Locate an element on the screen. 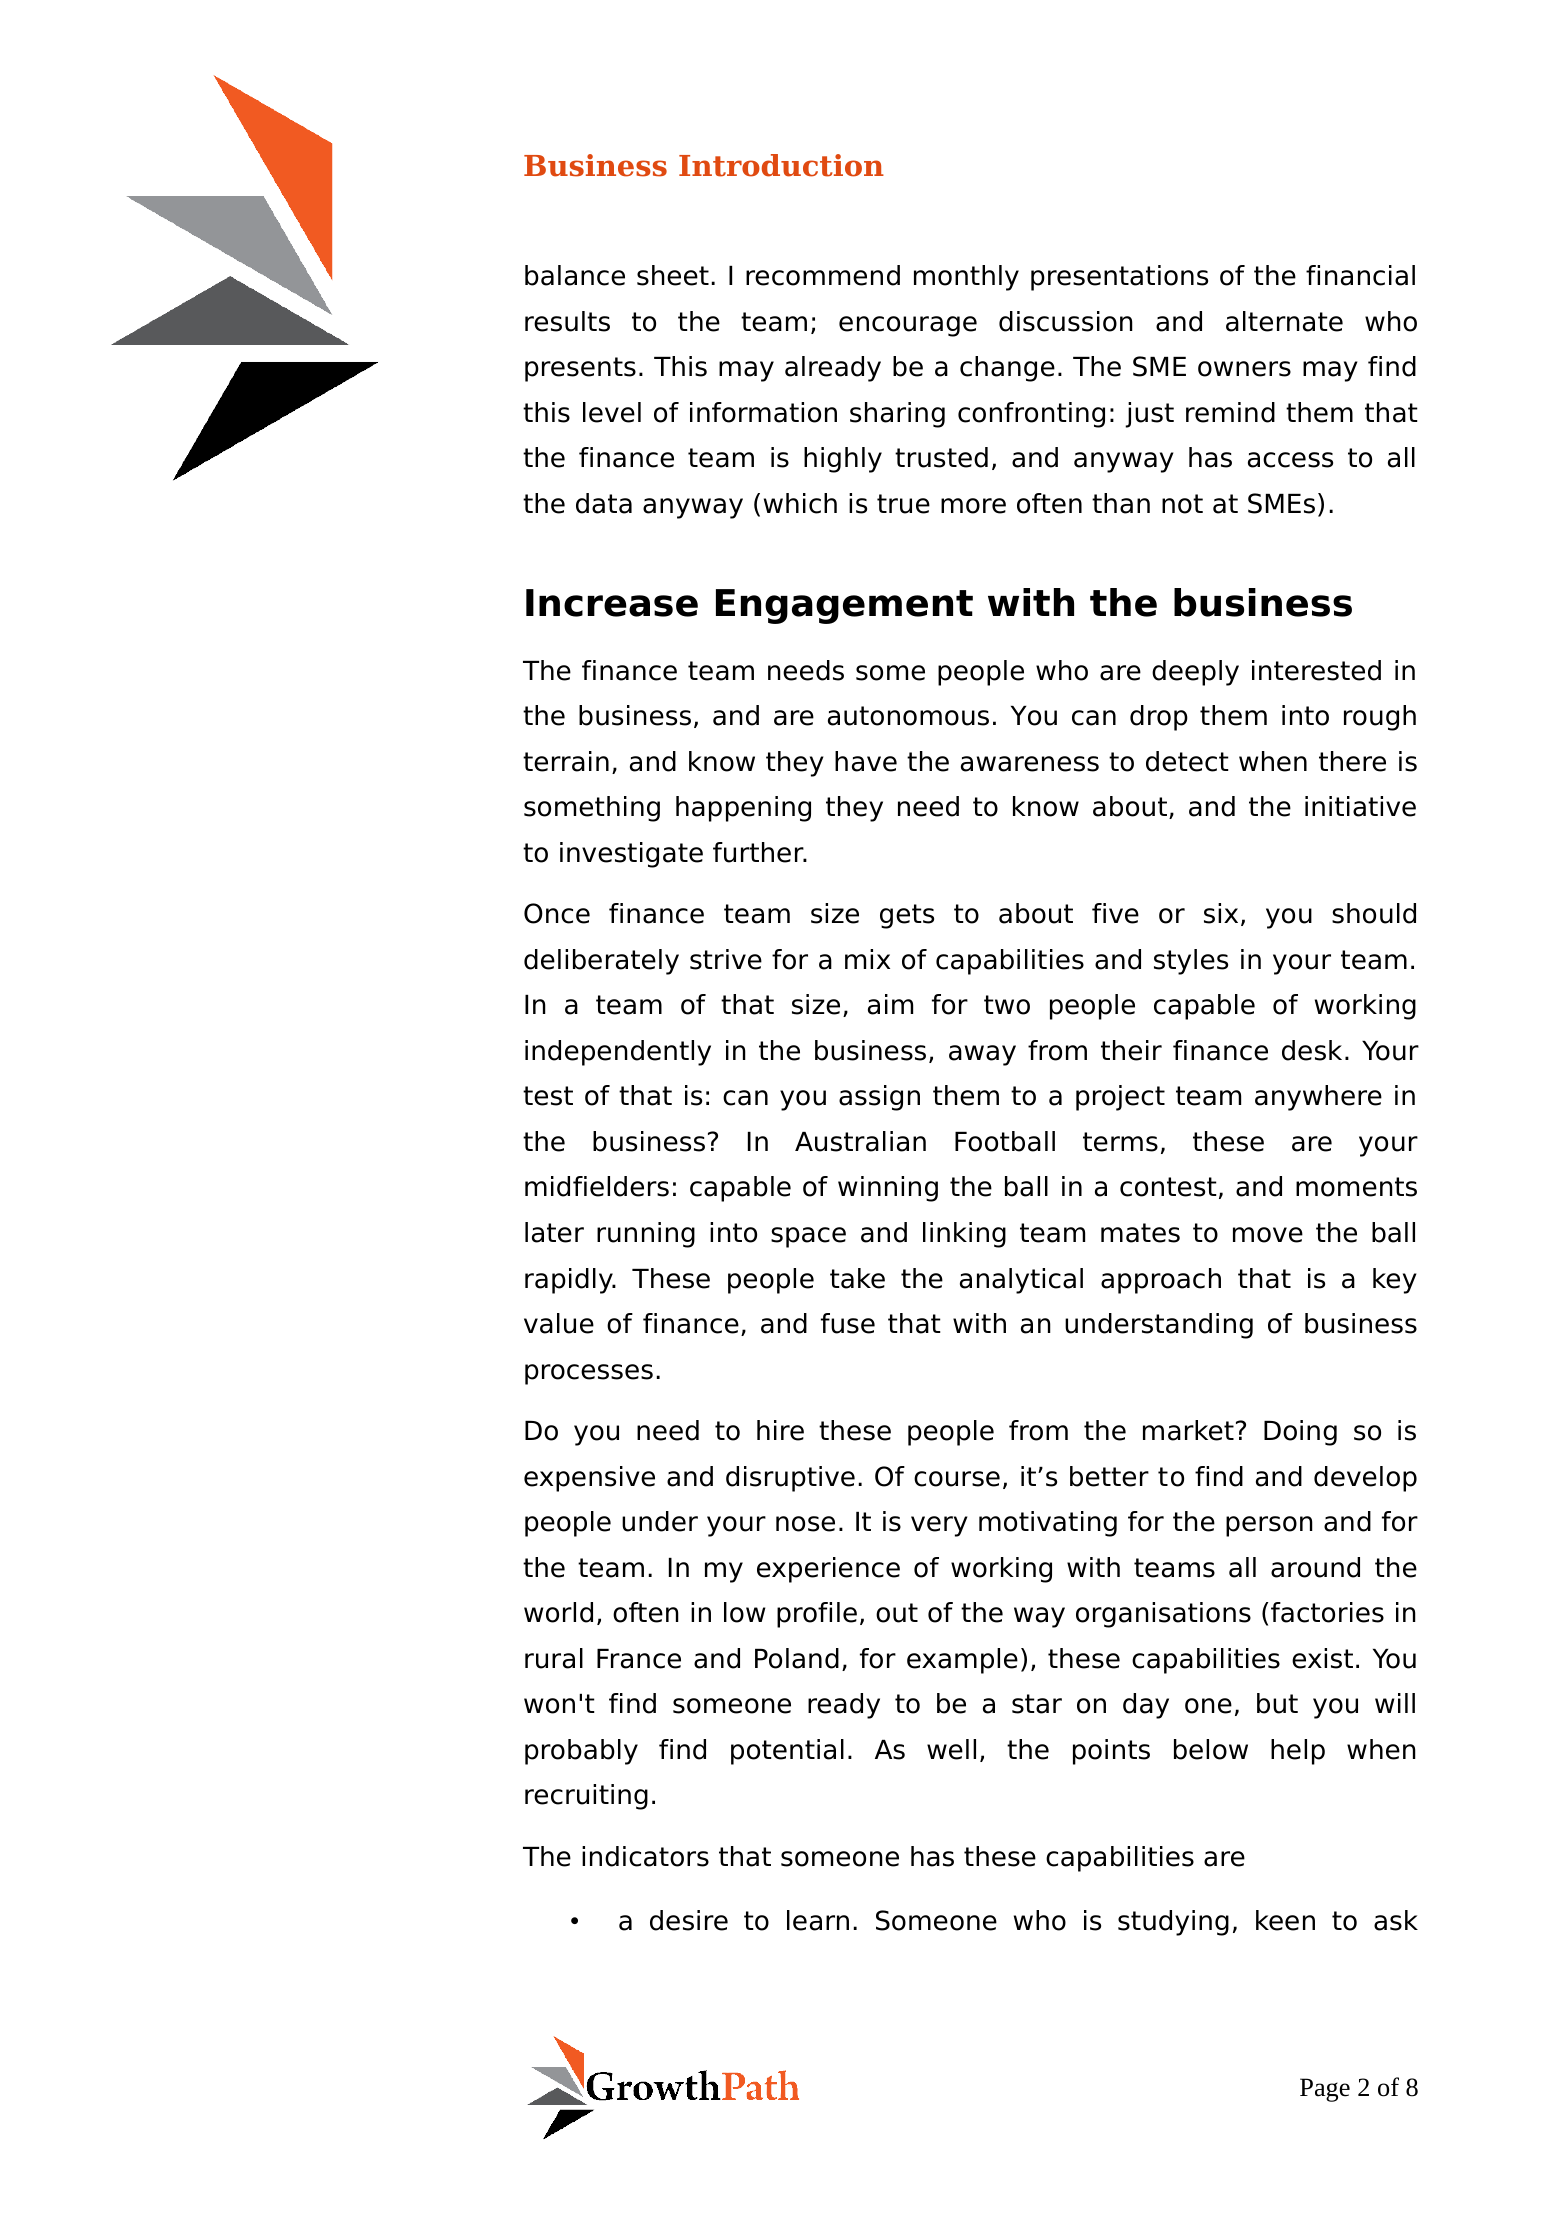 The image size is (1567, 2217). away is located at coordinates (982, 1055).
